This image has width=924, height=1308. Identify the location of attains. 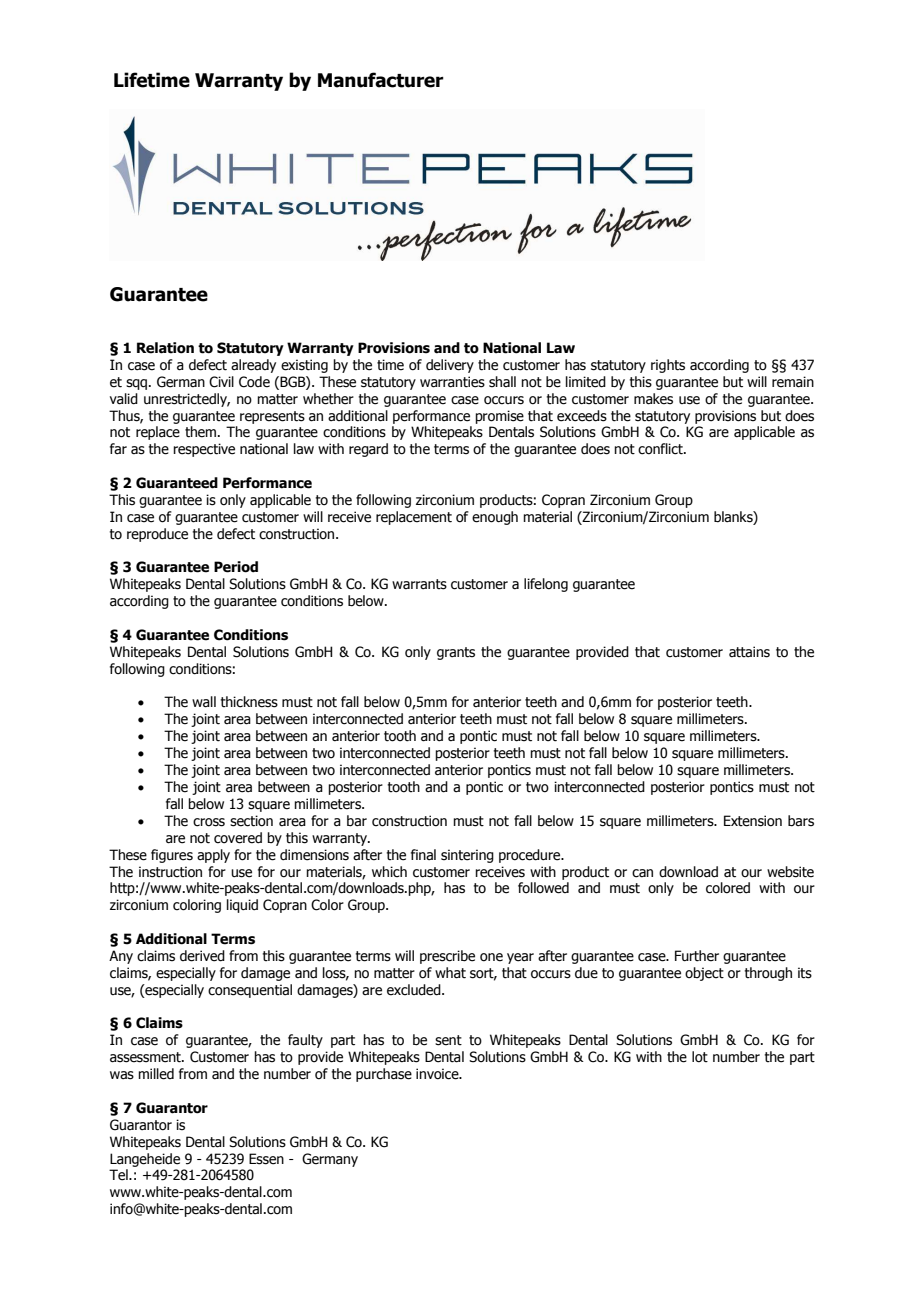
(749, 652).
